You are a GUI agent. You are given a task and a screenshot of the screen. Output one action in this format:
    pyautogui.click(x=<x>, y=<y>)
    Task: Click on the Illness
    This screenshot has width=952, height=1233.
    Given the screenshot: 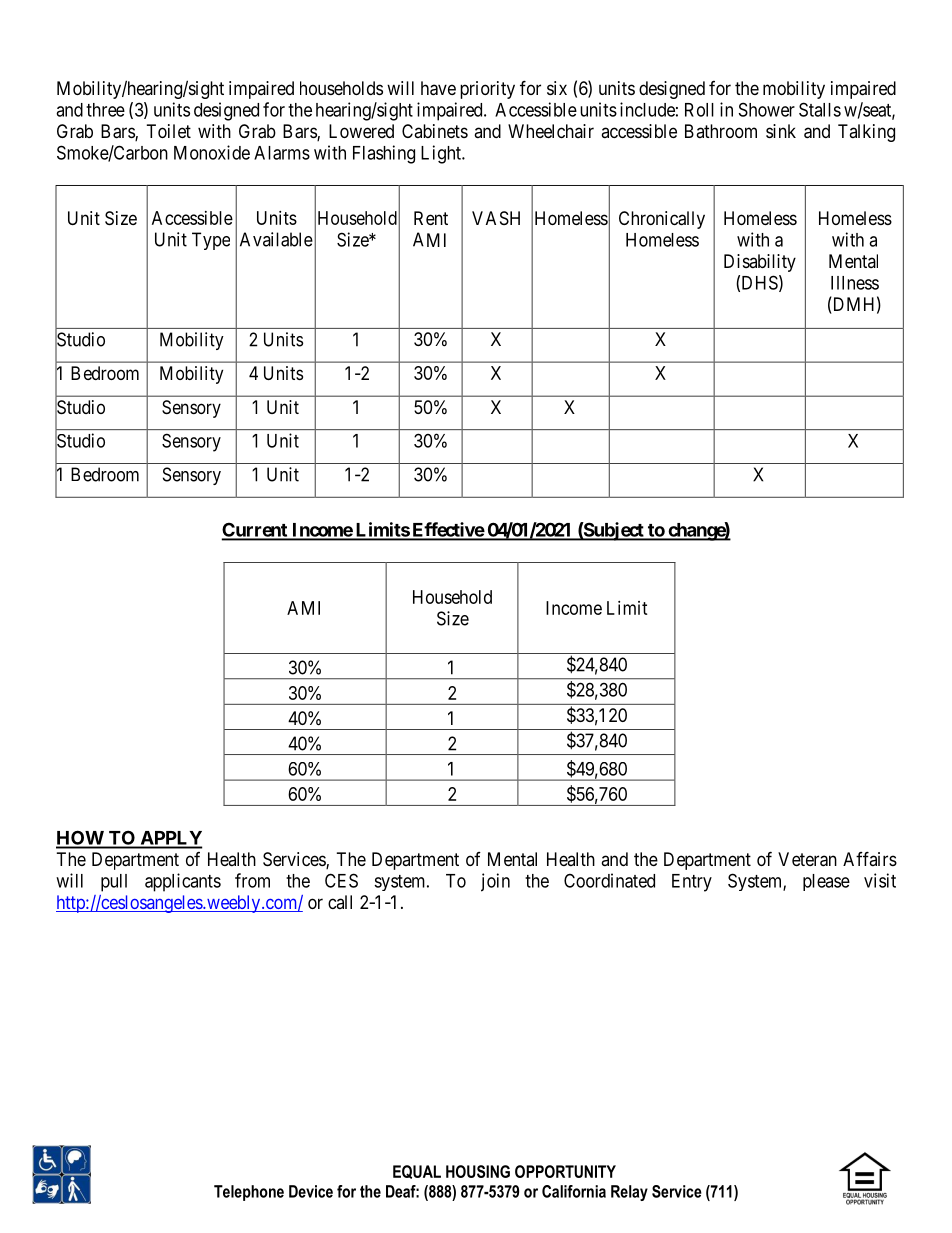 What is the action you would take?
    pyautogui.click(x=855, y=283)
